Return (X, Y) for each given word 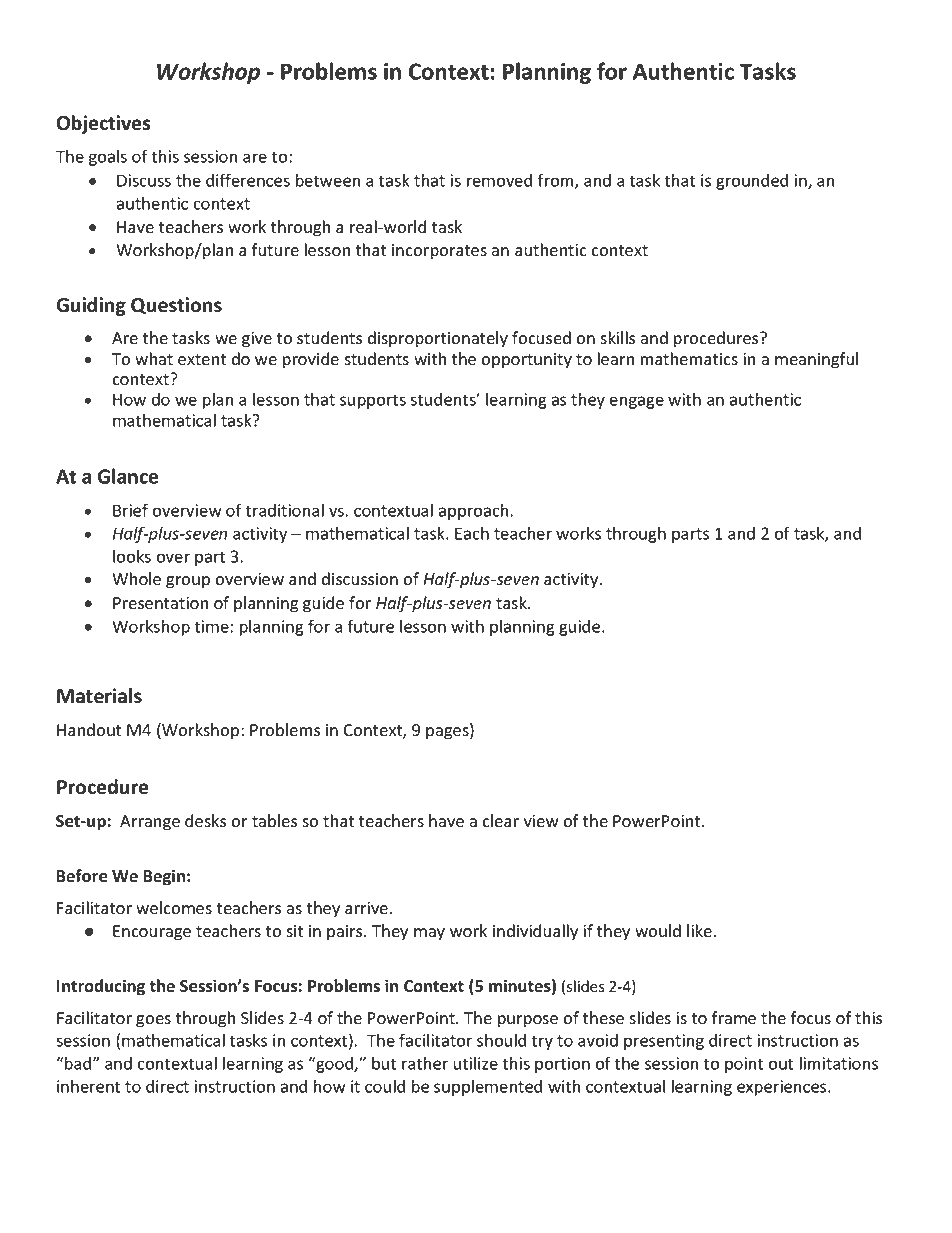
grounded (752, 182)
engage (637, 402)
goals (108, 158)
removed (499, 180)
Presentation (160, 603)
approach (473, 511)
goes (153, 1021)
